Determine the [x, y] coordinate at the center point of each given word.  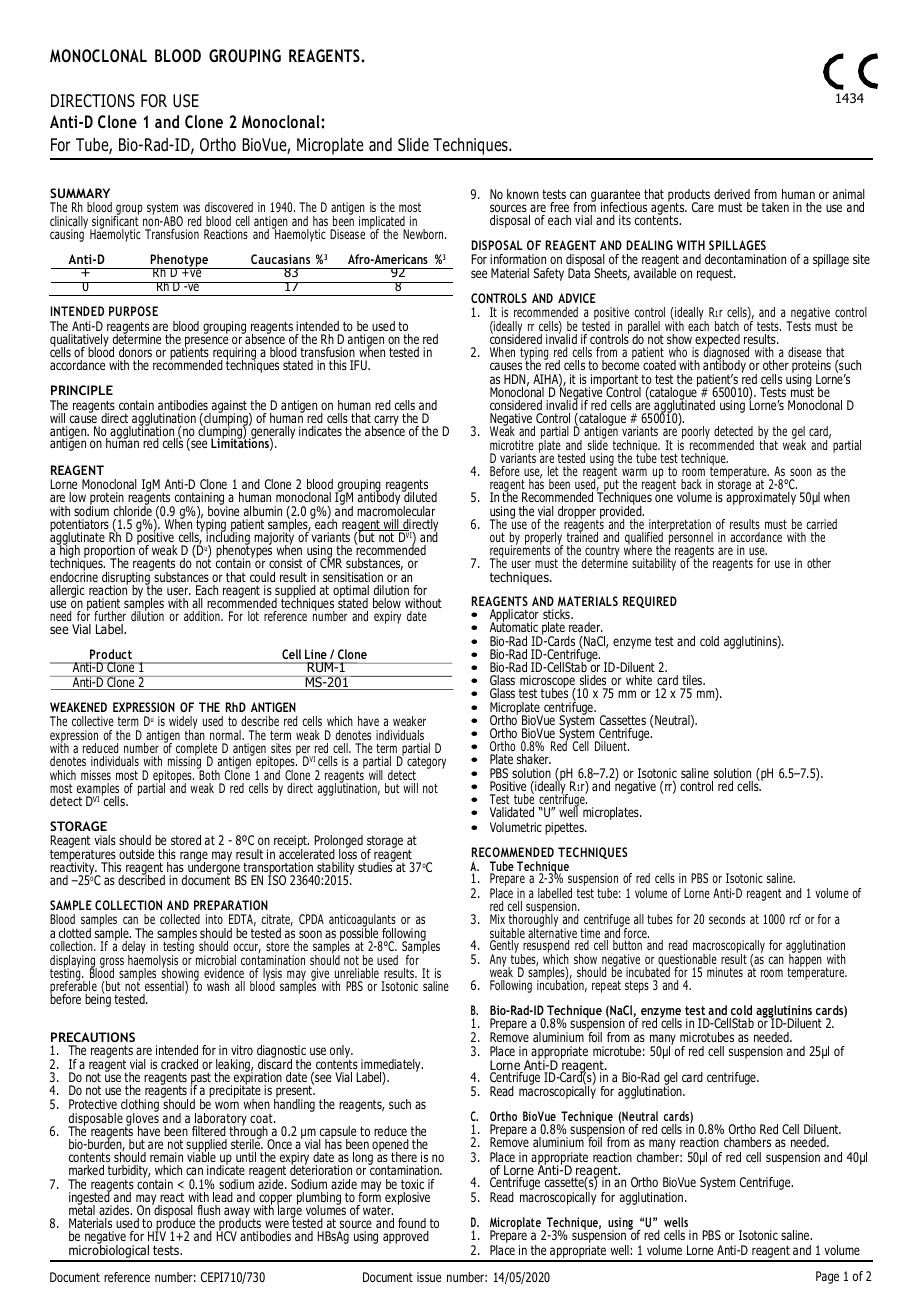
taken [775, 207]
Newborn [424, 234]
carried [821, 524]
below [387, 603]
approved [406, 1237]
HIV [157, 1235]
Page [827, 1277]
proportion [108, 553]
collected [180, 919]
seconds [727, 919]
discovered [229, 207]
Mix [497, 919]
